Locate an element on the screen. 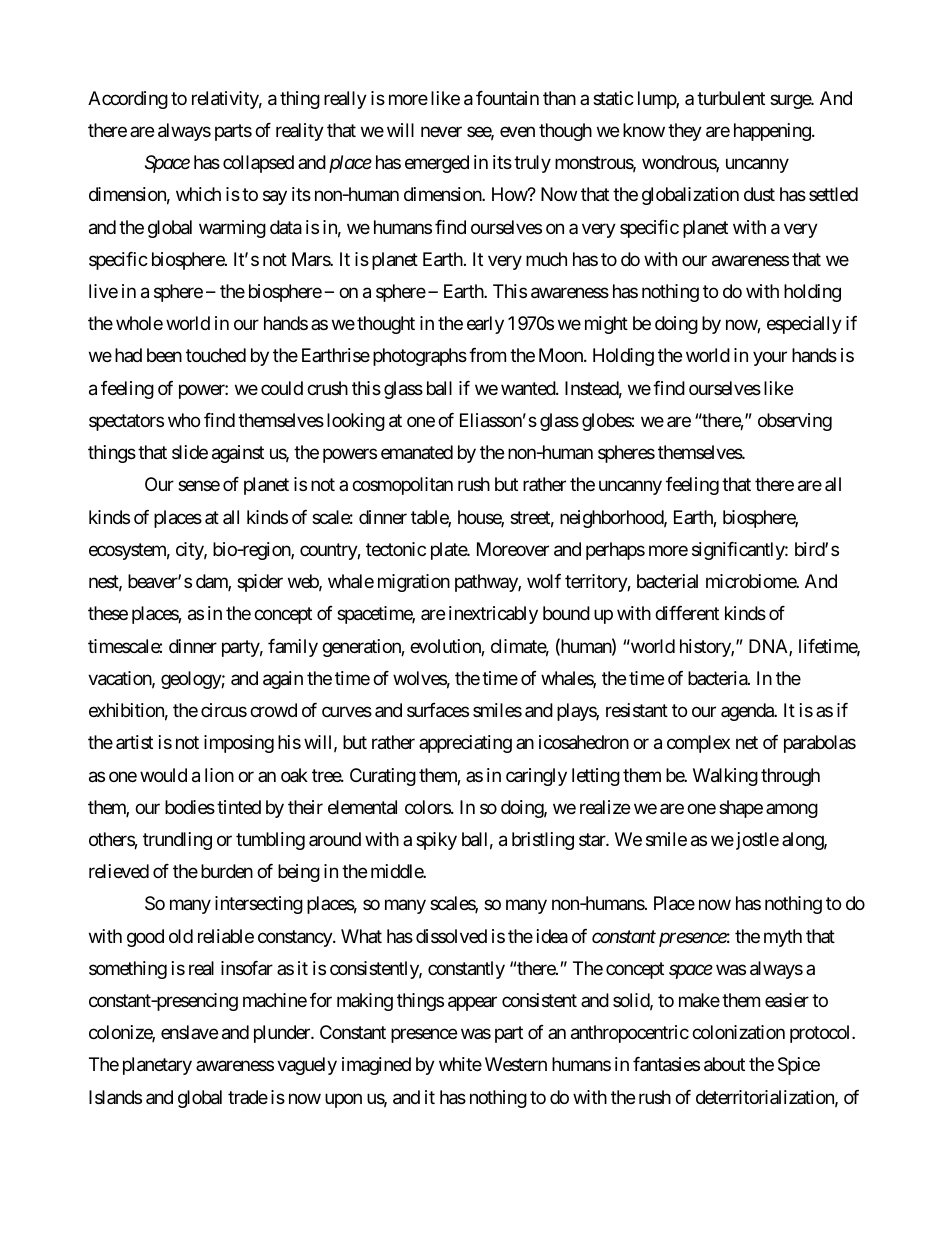  early is located at coordinates (485, 325).
